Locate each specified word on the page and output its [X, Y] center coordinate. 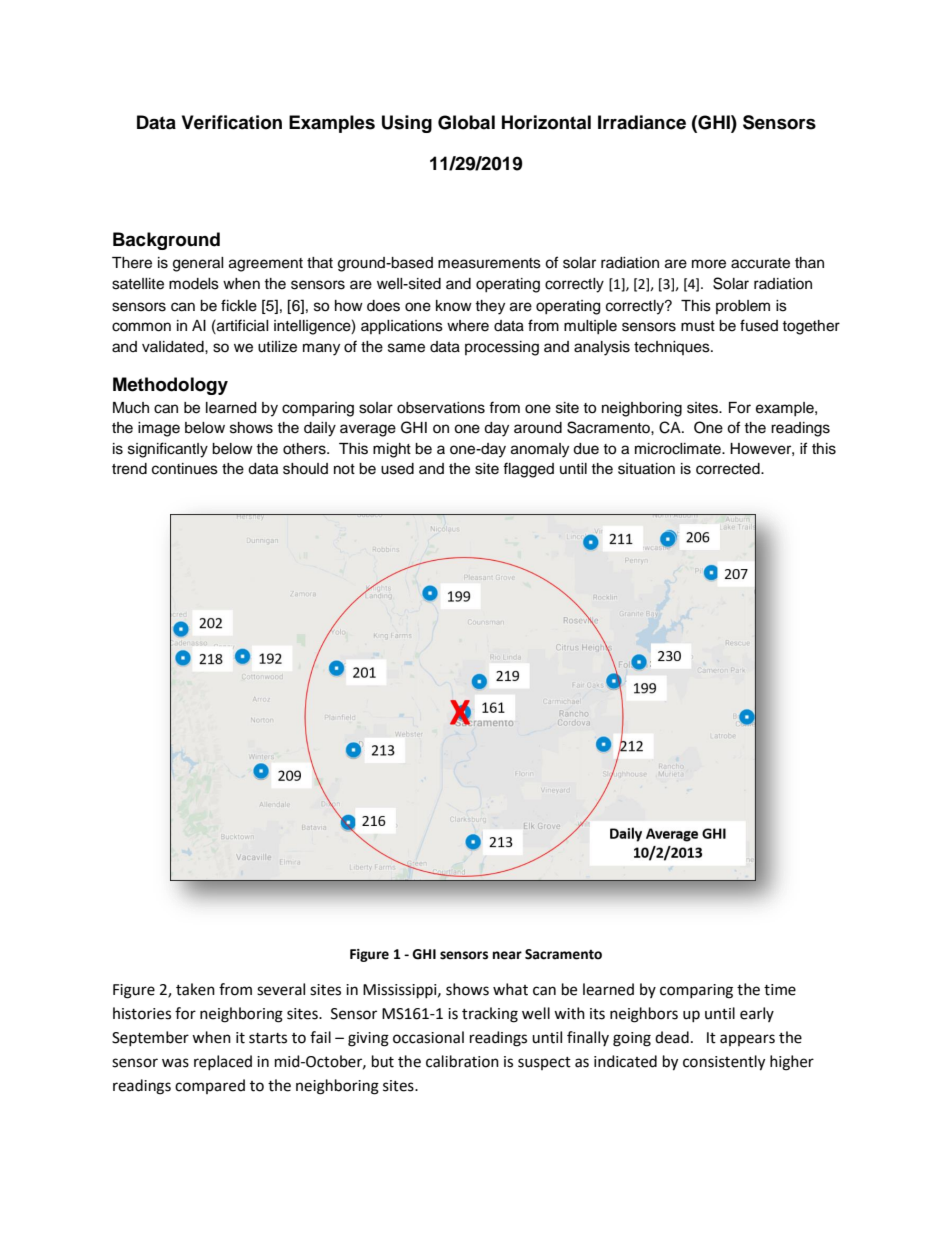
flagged [528, 470]
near [507, 955]
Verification [232, 122]
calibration [462, 1061]
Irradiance [642, 122]
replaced [223, 1062]
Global [466, 122]
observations [441, 408]
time [780, 990]
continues [185, 469]
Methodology [170, 386]
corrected [729, 469]
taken [195, 989]
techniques [673, 348]
